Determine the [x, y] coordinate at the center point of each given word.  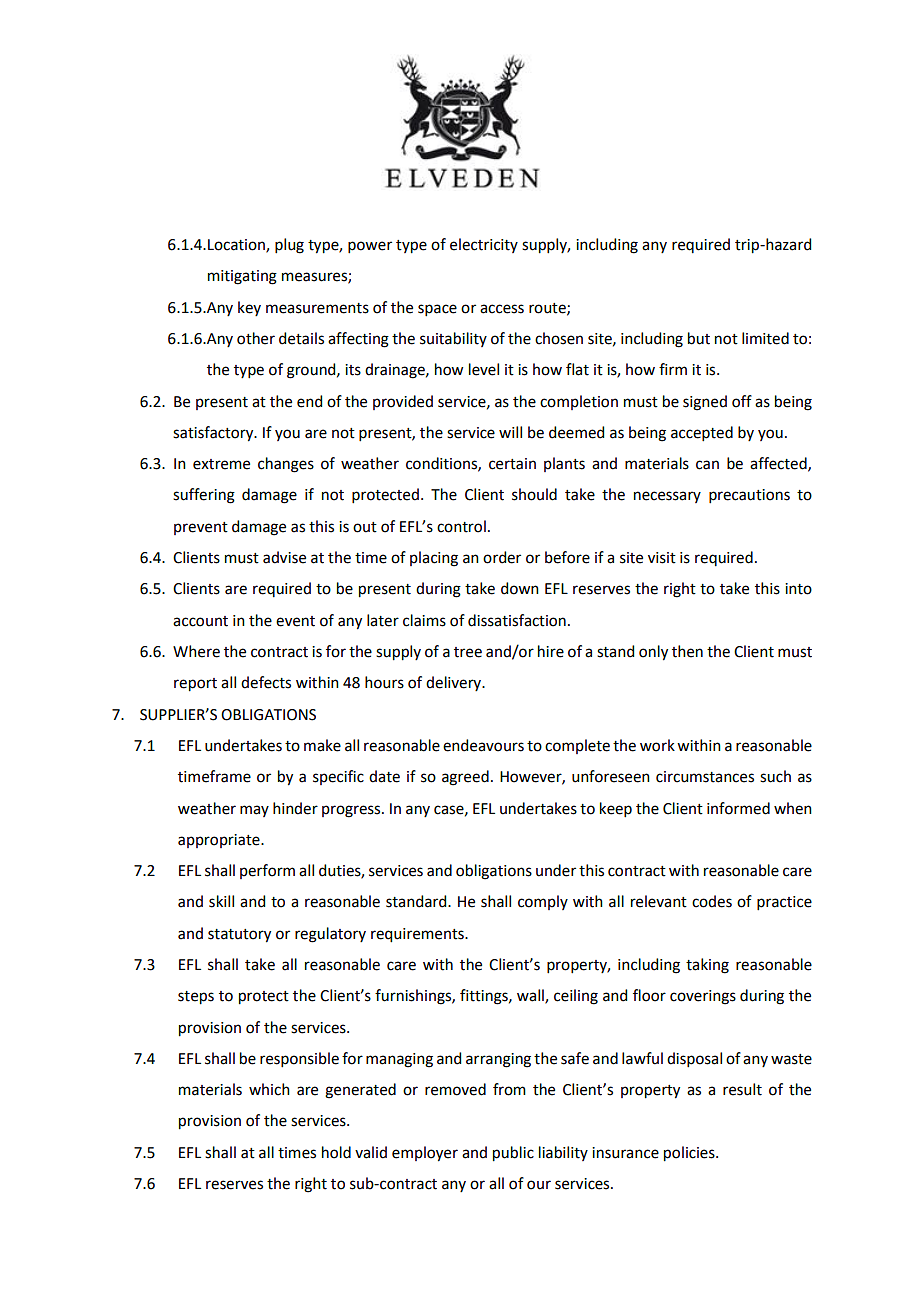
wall [531, 996]
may [254, 811]
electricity [484, 245]
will [510, 432]
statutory [239, 936]
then [687, 651]
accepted [702, 433]
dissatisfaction [517, 620]
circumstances [705, 777]
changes [286, 465]
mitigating [242, 277]
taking [707, 966]
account [200, 621]
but [699, 338]
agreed [465, 778]
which [269, 1089]
